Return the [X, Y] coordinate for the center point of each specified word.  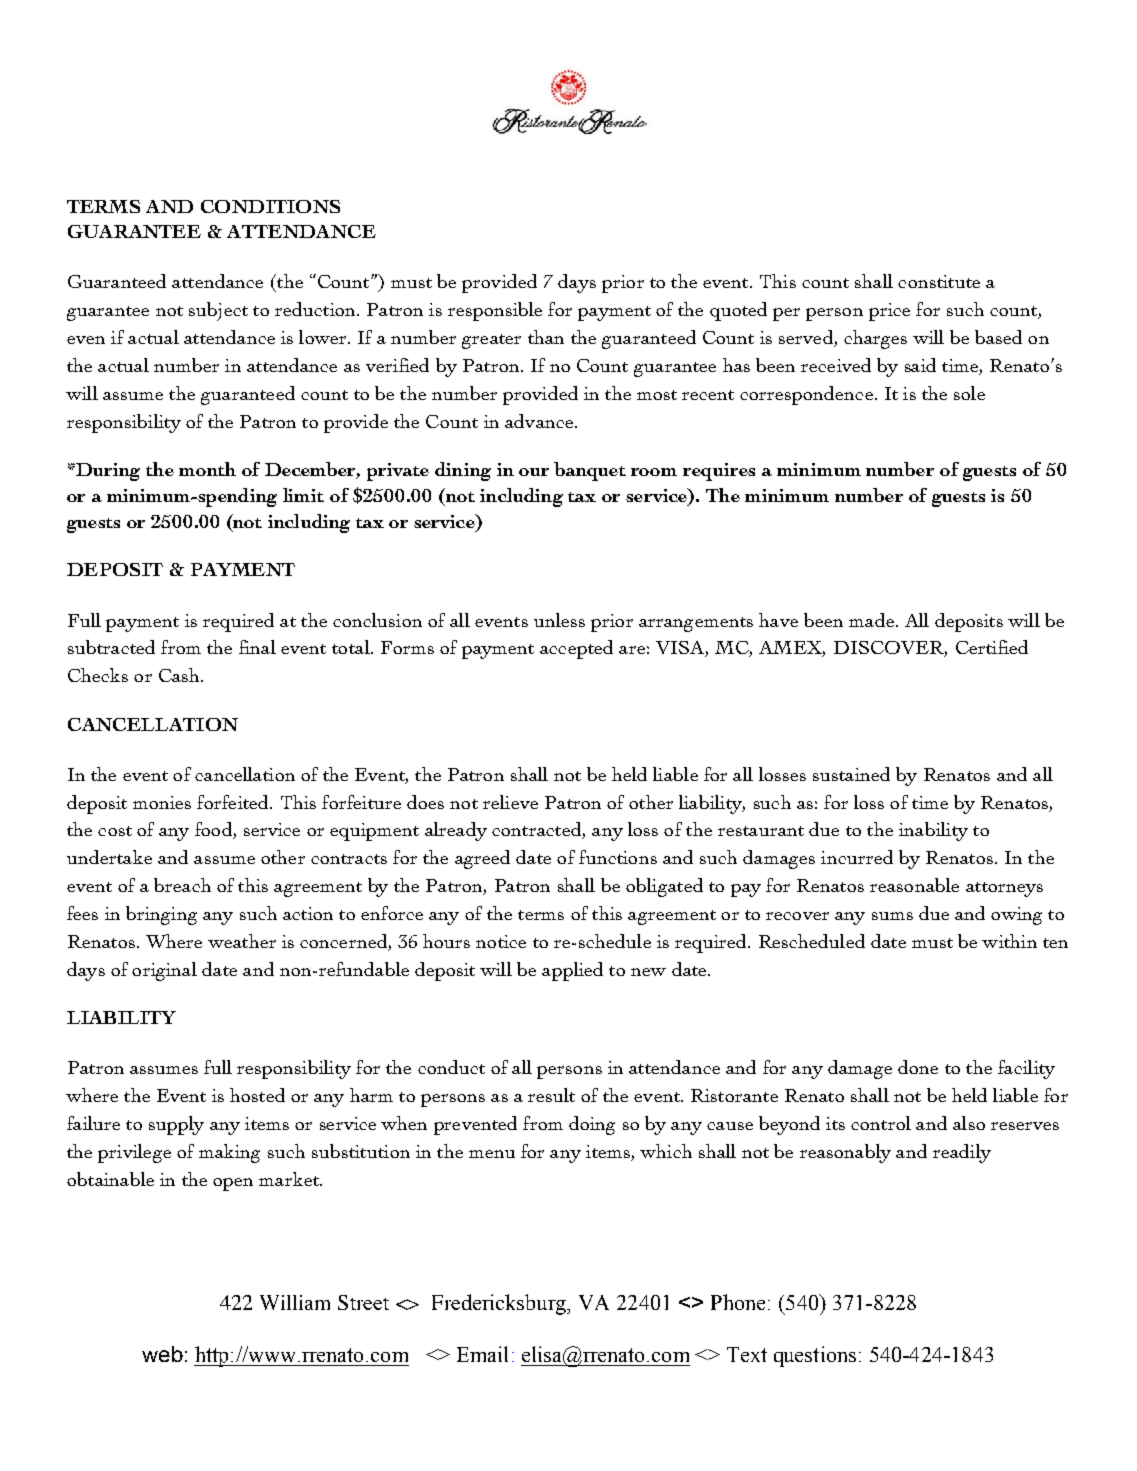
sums [892, 916]
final [257, 647]
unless [559, 620]
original [164, 971]
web [162, 1354]
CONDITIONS [270, 206]
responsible [495, 311]
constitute [939, 281]
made [871, 620]
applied [572, 971]
